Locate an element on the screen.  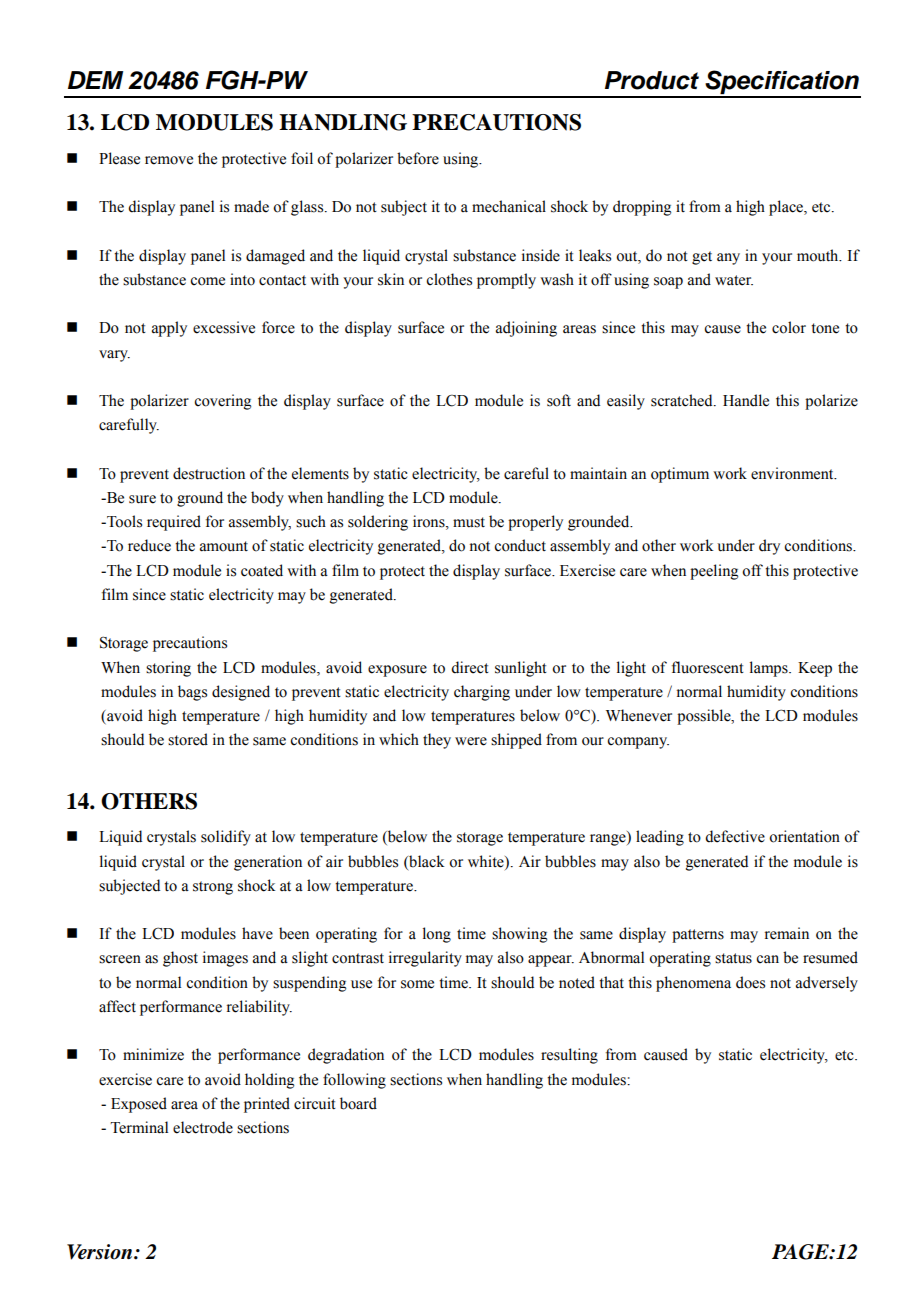
remove is located at coordinates (169, 160).
